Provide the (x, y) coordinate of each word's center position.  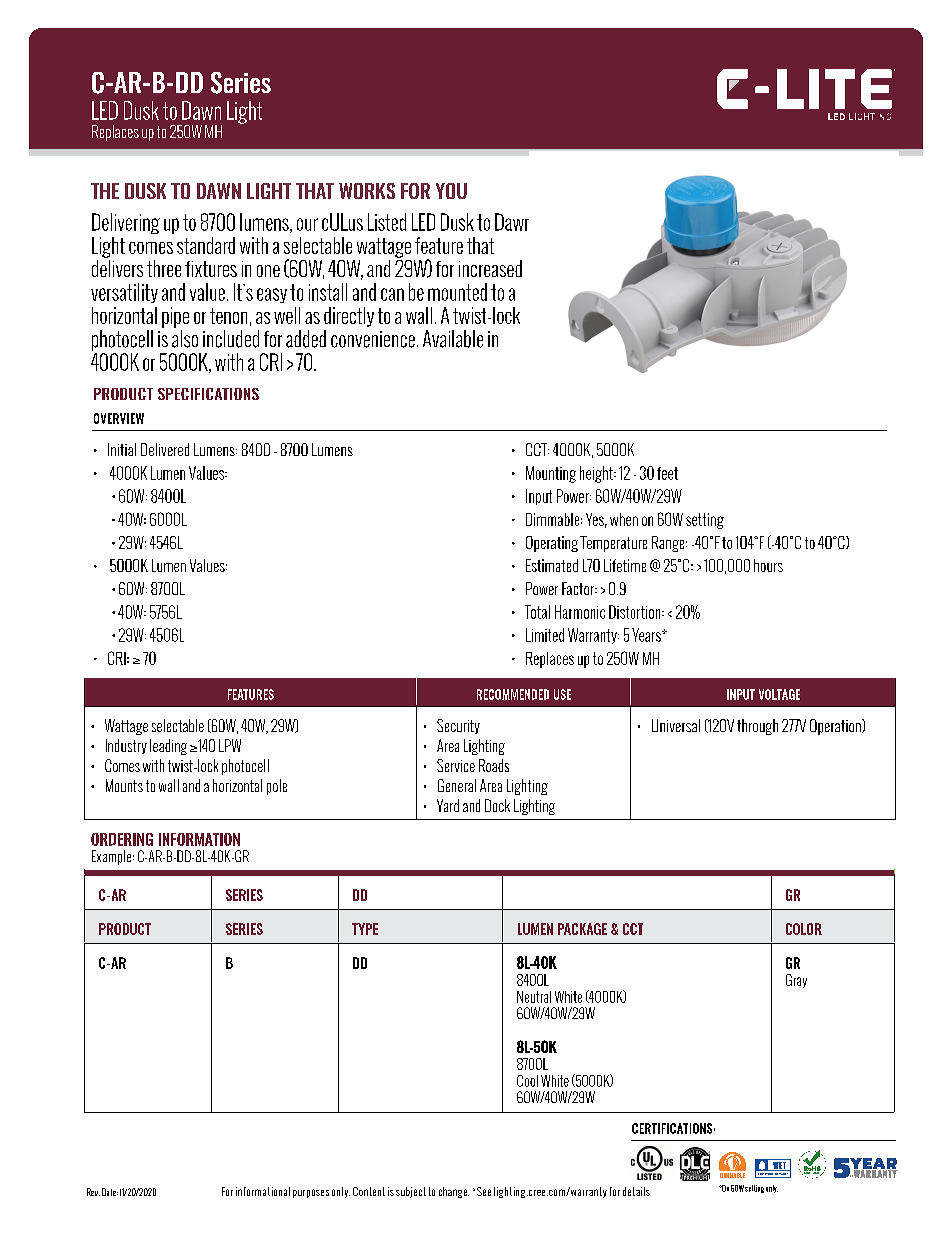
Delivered (165, 449)
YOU (451, 191)
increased (490, 268)
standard (206, 245)
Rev (93, 1192)
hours (768, 565)
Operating (552, 544)
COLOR (804, 929)
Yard (448, 805)
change (454, 1192)
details (636, 1191)
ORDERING (122, 839)
